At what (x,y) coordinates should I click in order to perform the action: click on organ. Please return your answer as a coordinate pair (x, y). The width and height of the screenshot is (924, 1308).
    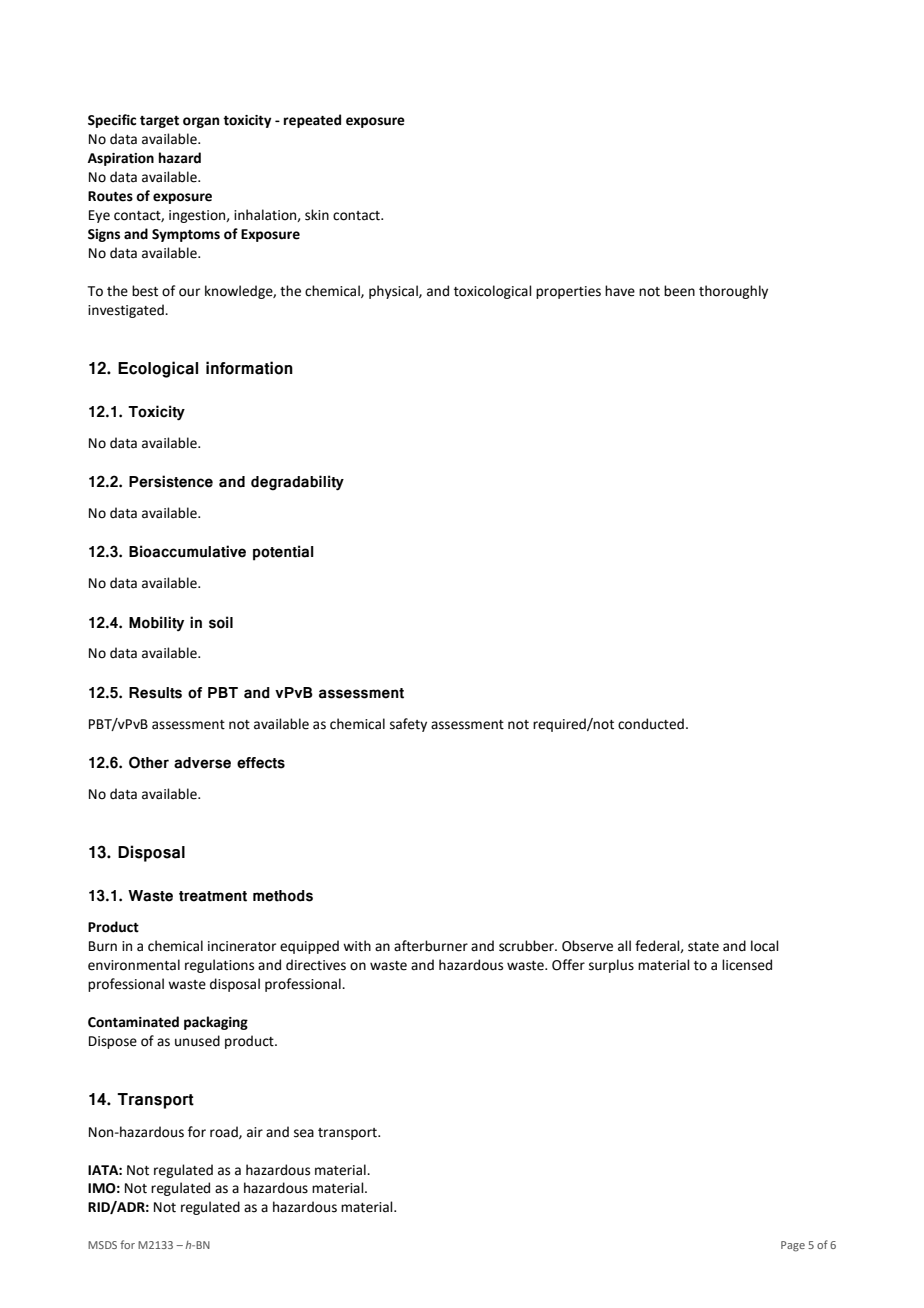
    Looking at the image, I should click on (201, 122).
